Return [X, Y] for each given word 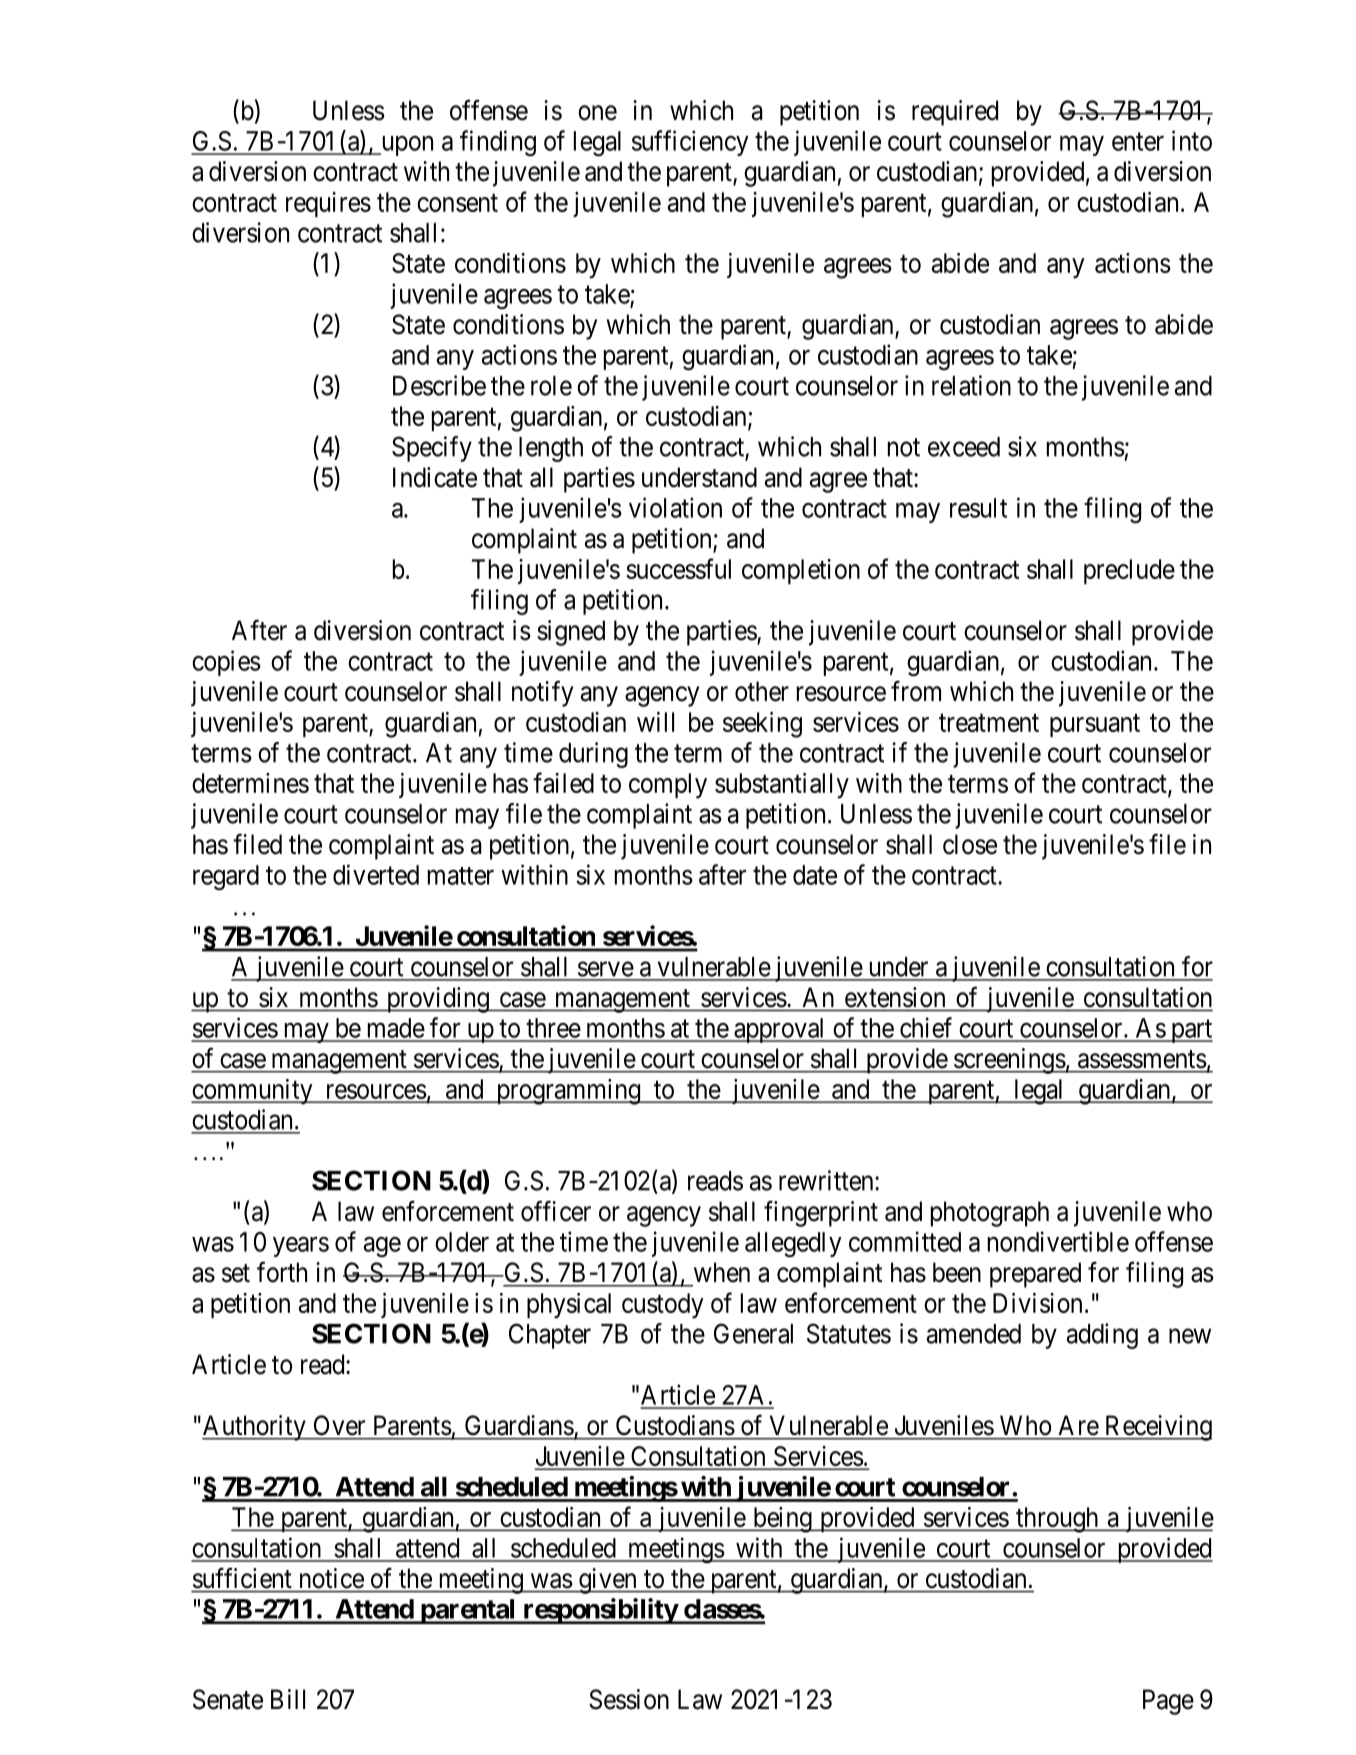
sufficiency [690, 143]
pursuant [1095, 725]
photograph [990, 1214]
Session [629, 1699]
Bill [288, 1699]
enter [1138, 142]
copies [226, 663]
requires [328, 204]
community [253, 1092]
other [762, 691]
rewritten [827, 1180]
